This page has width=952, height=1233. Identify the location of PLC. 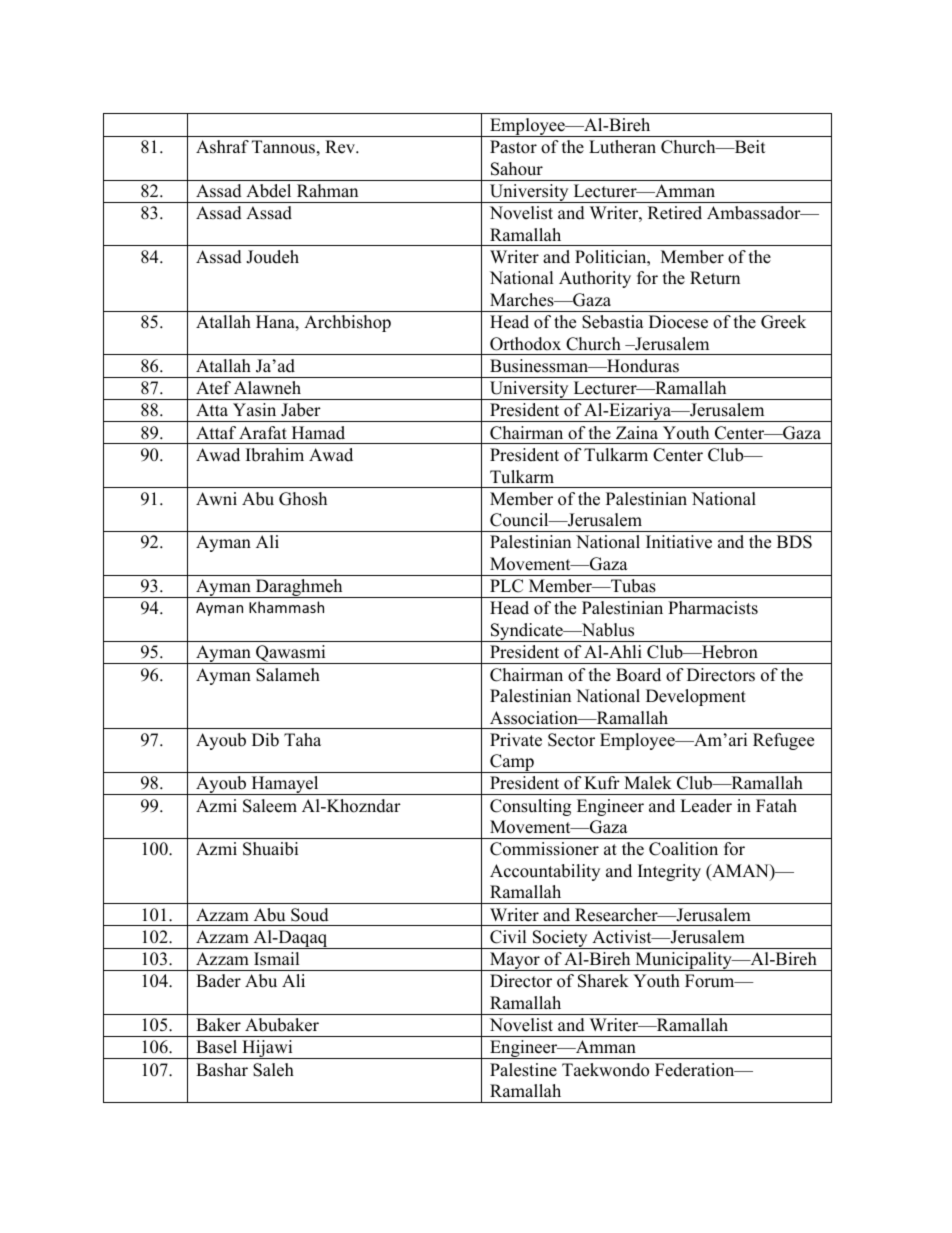
(506, 586).
